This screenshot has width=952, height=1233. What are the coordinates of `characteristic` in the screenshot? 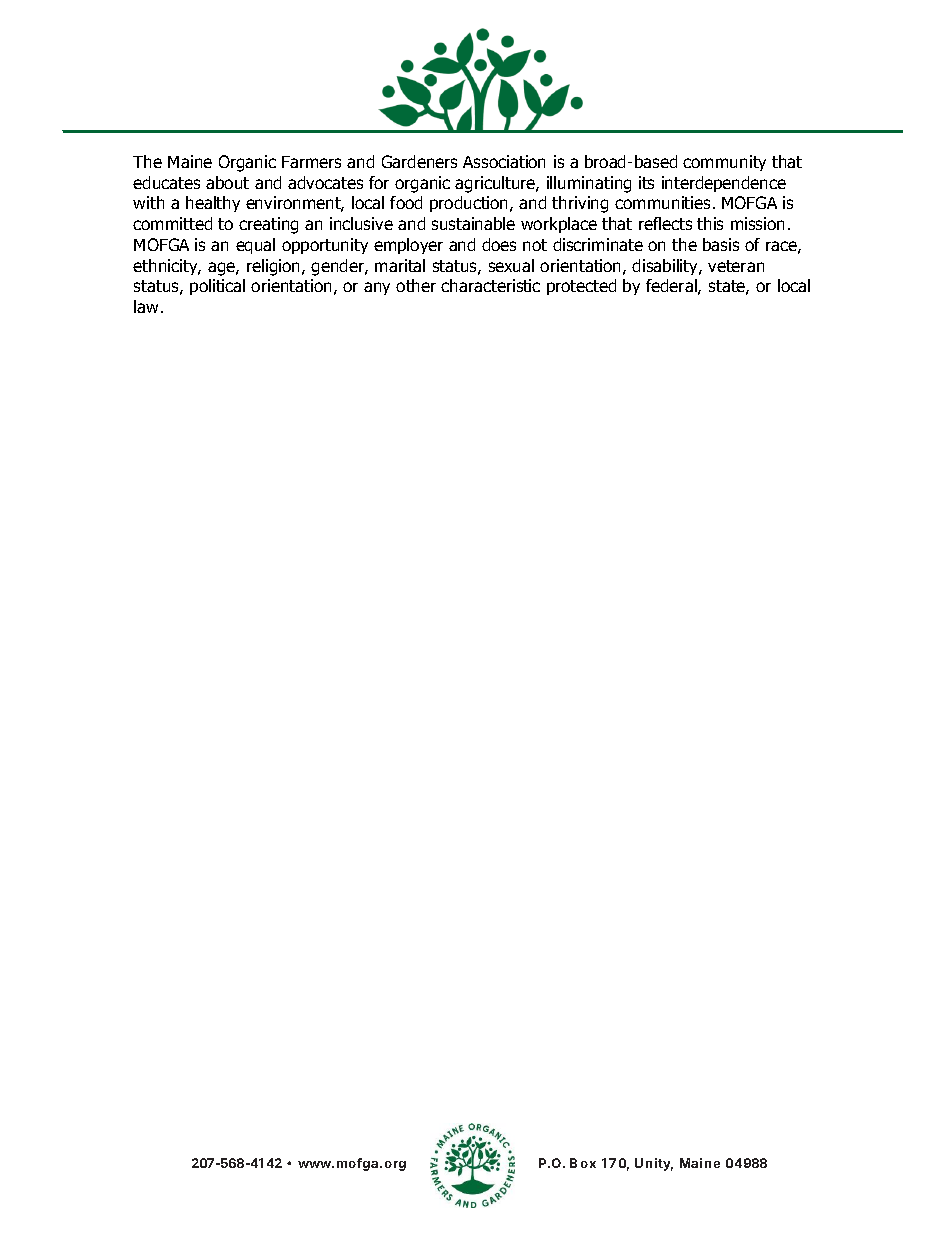 It's located at (490, 285).
